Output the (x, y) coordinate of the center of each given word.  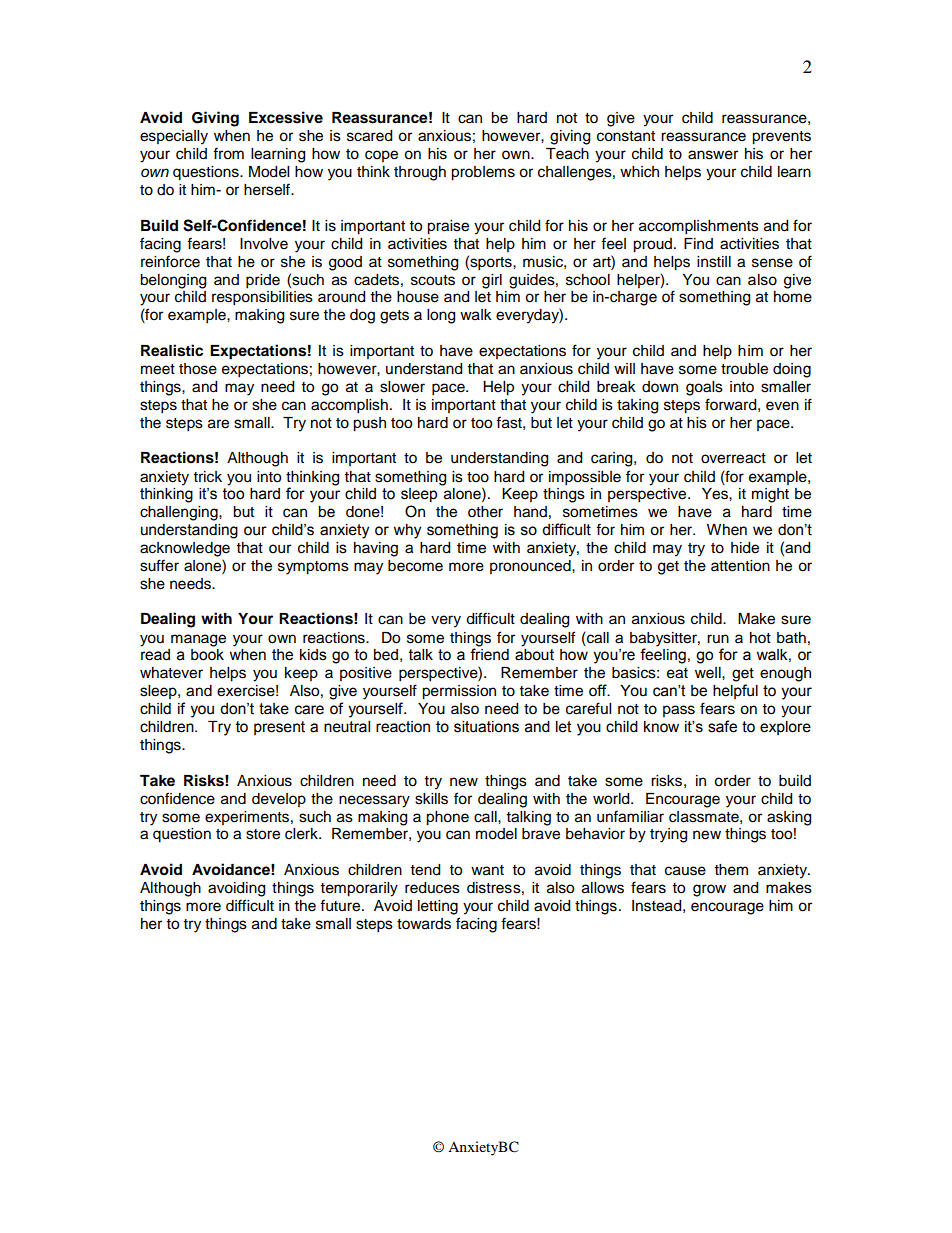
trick (208, 477)
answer (713, 155)
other (485, 512)
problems (483, 173)
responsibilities (262, 298)
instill (714, 262)
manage (198, 640)
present (279, 728)
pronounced (531, 567)
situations (486, 727)
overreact (733, 458)
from (228, 153)
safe (722, 726)
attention (740, 566)
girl (492, 281)
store (263, 834)
